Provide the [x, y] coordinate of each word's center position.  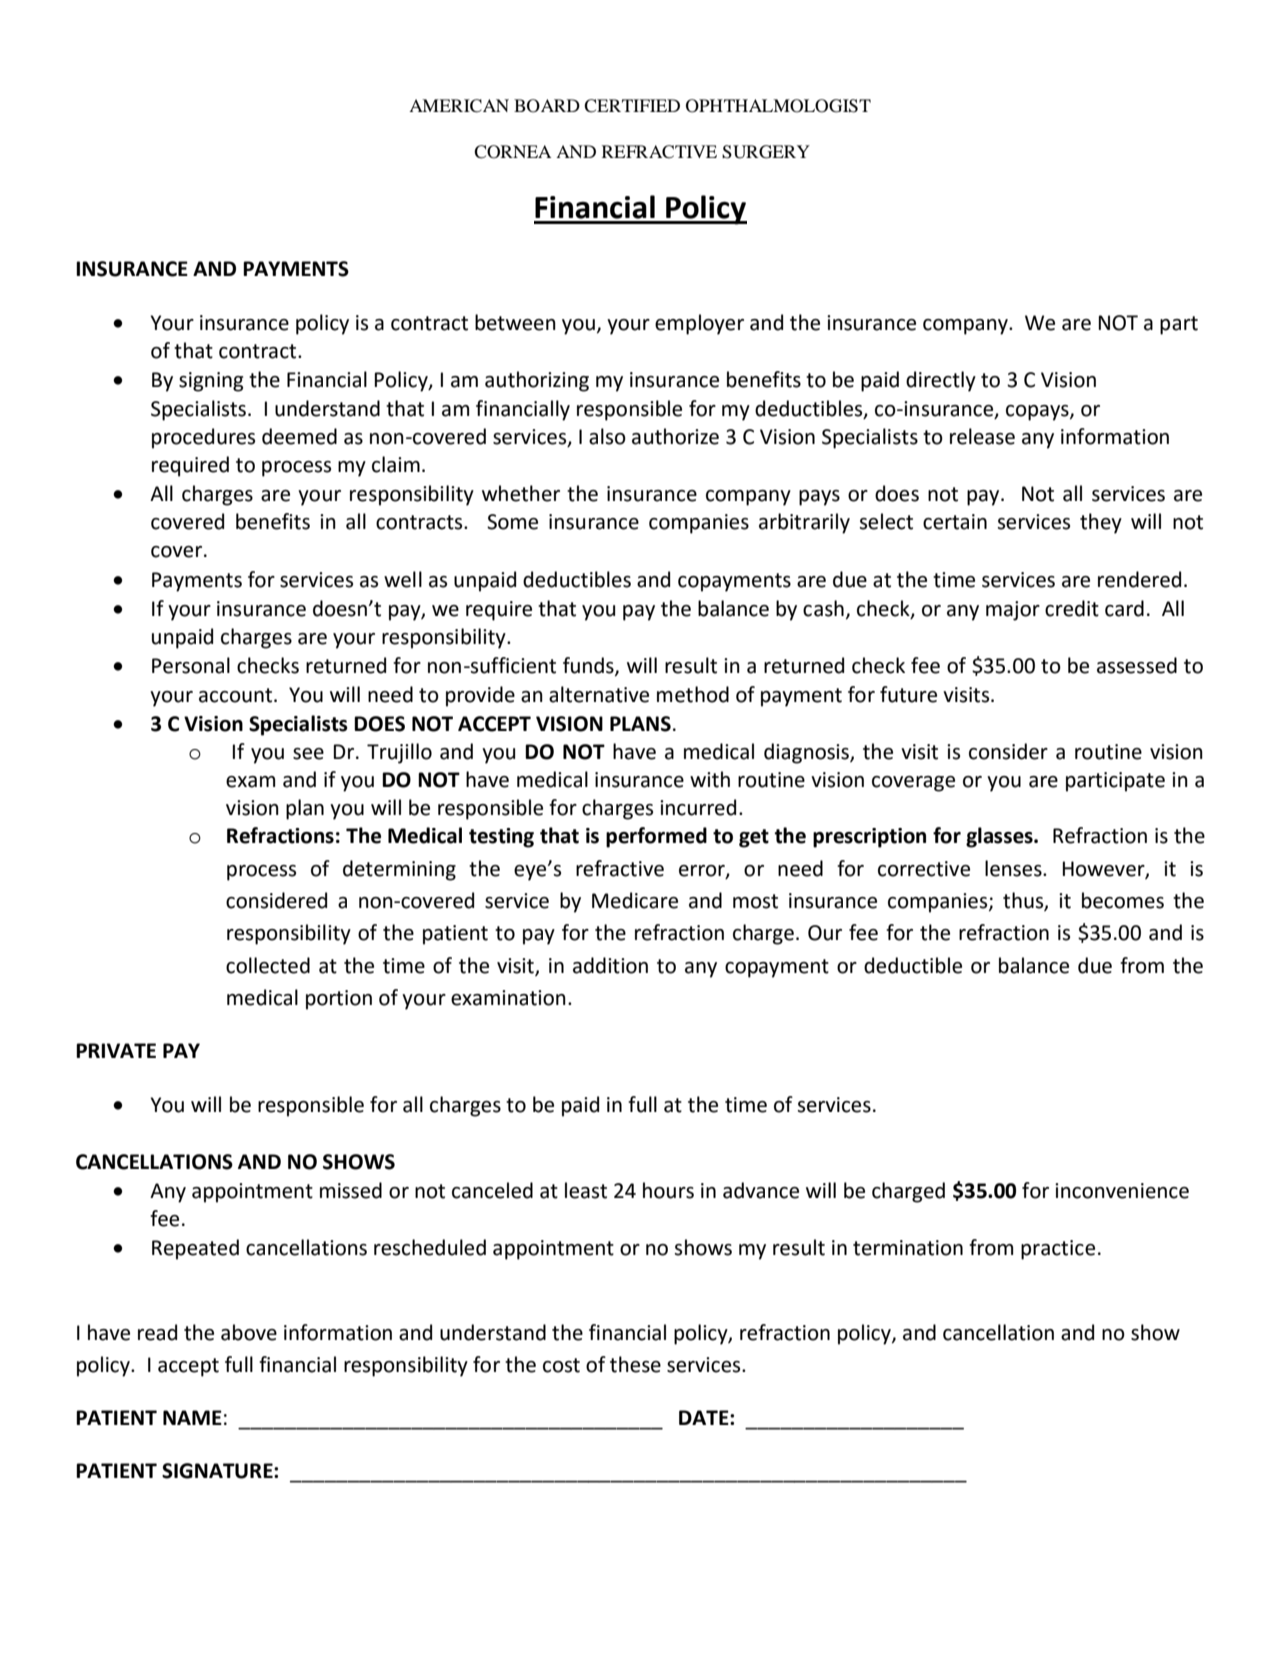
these [635, 1364]
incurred [698, 807]
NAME [192, 1417]
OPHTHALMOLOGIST [778, 106]
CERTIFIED [632, 106]
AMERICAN [459, 106]
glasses [1000, 837]
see [308, 754]
